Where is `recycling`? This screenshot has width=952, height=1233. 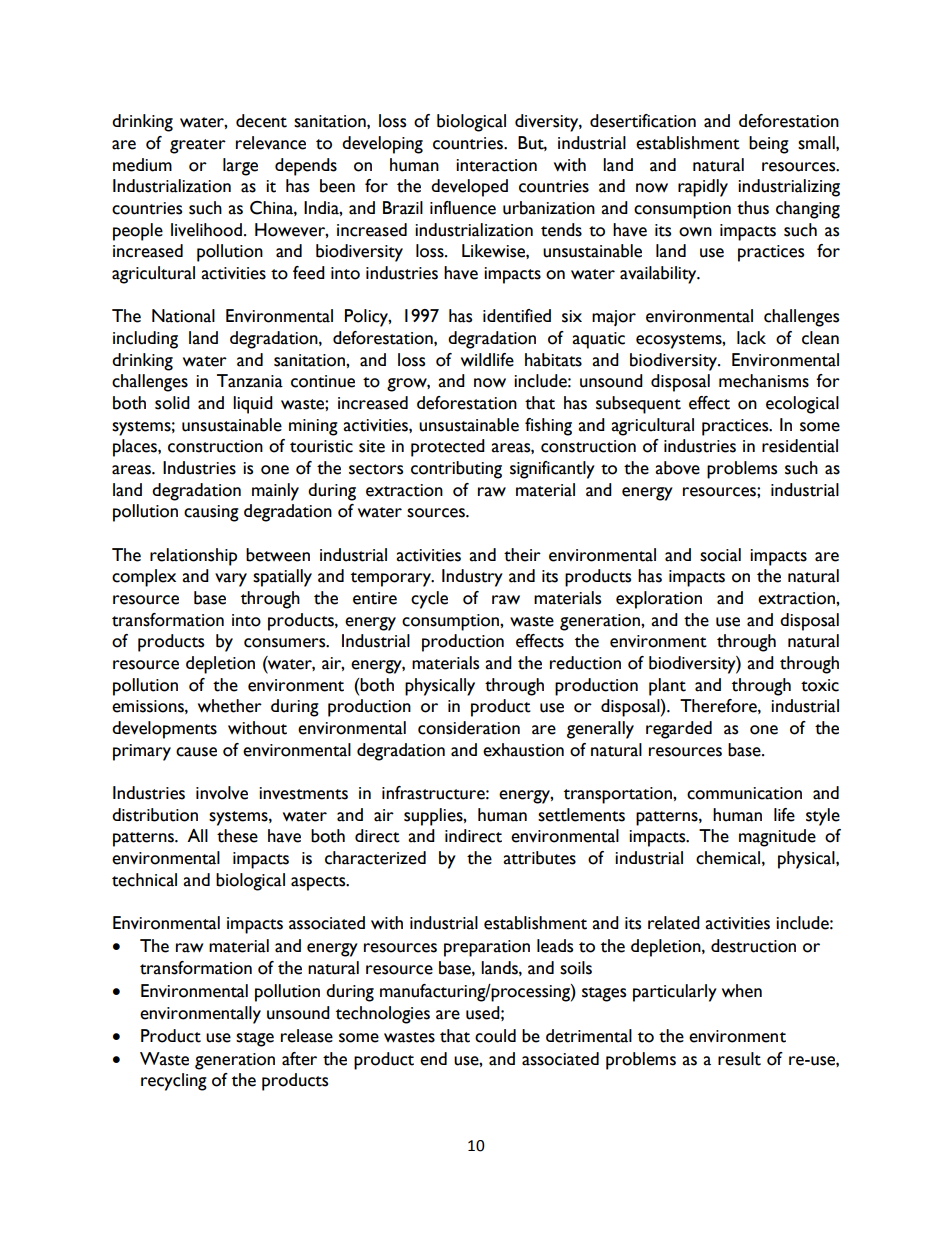
recycling is located at coordinates (174, 1082).
